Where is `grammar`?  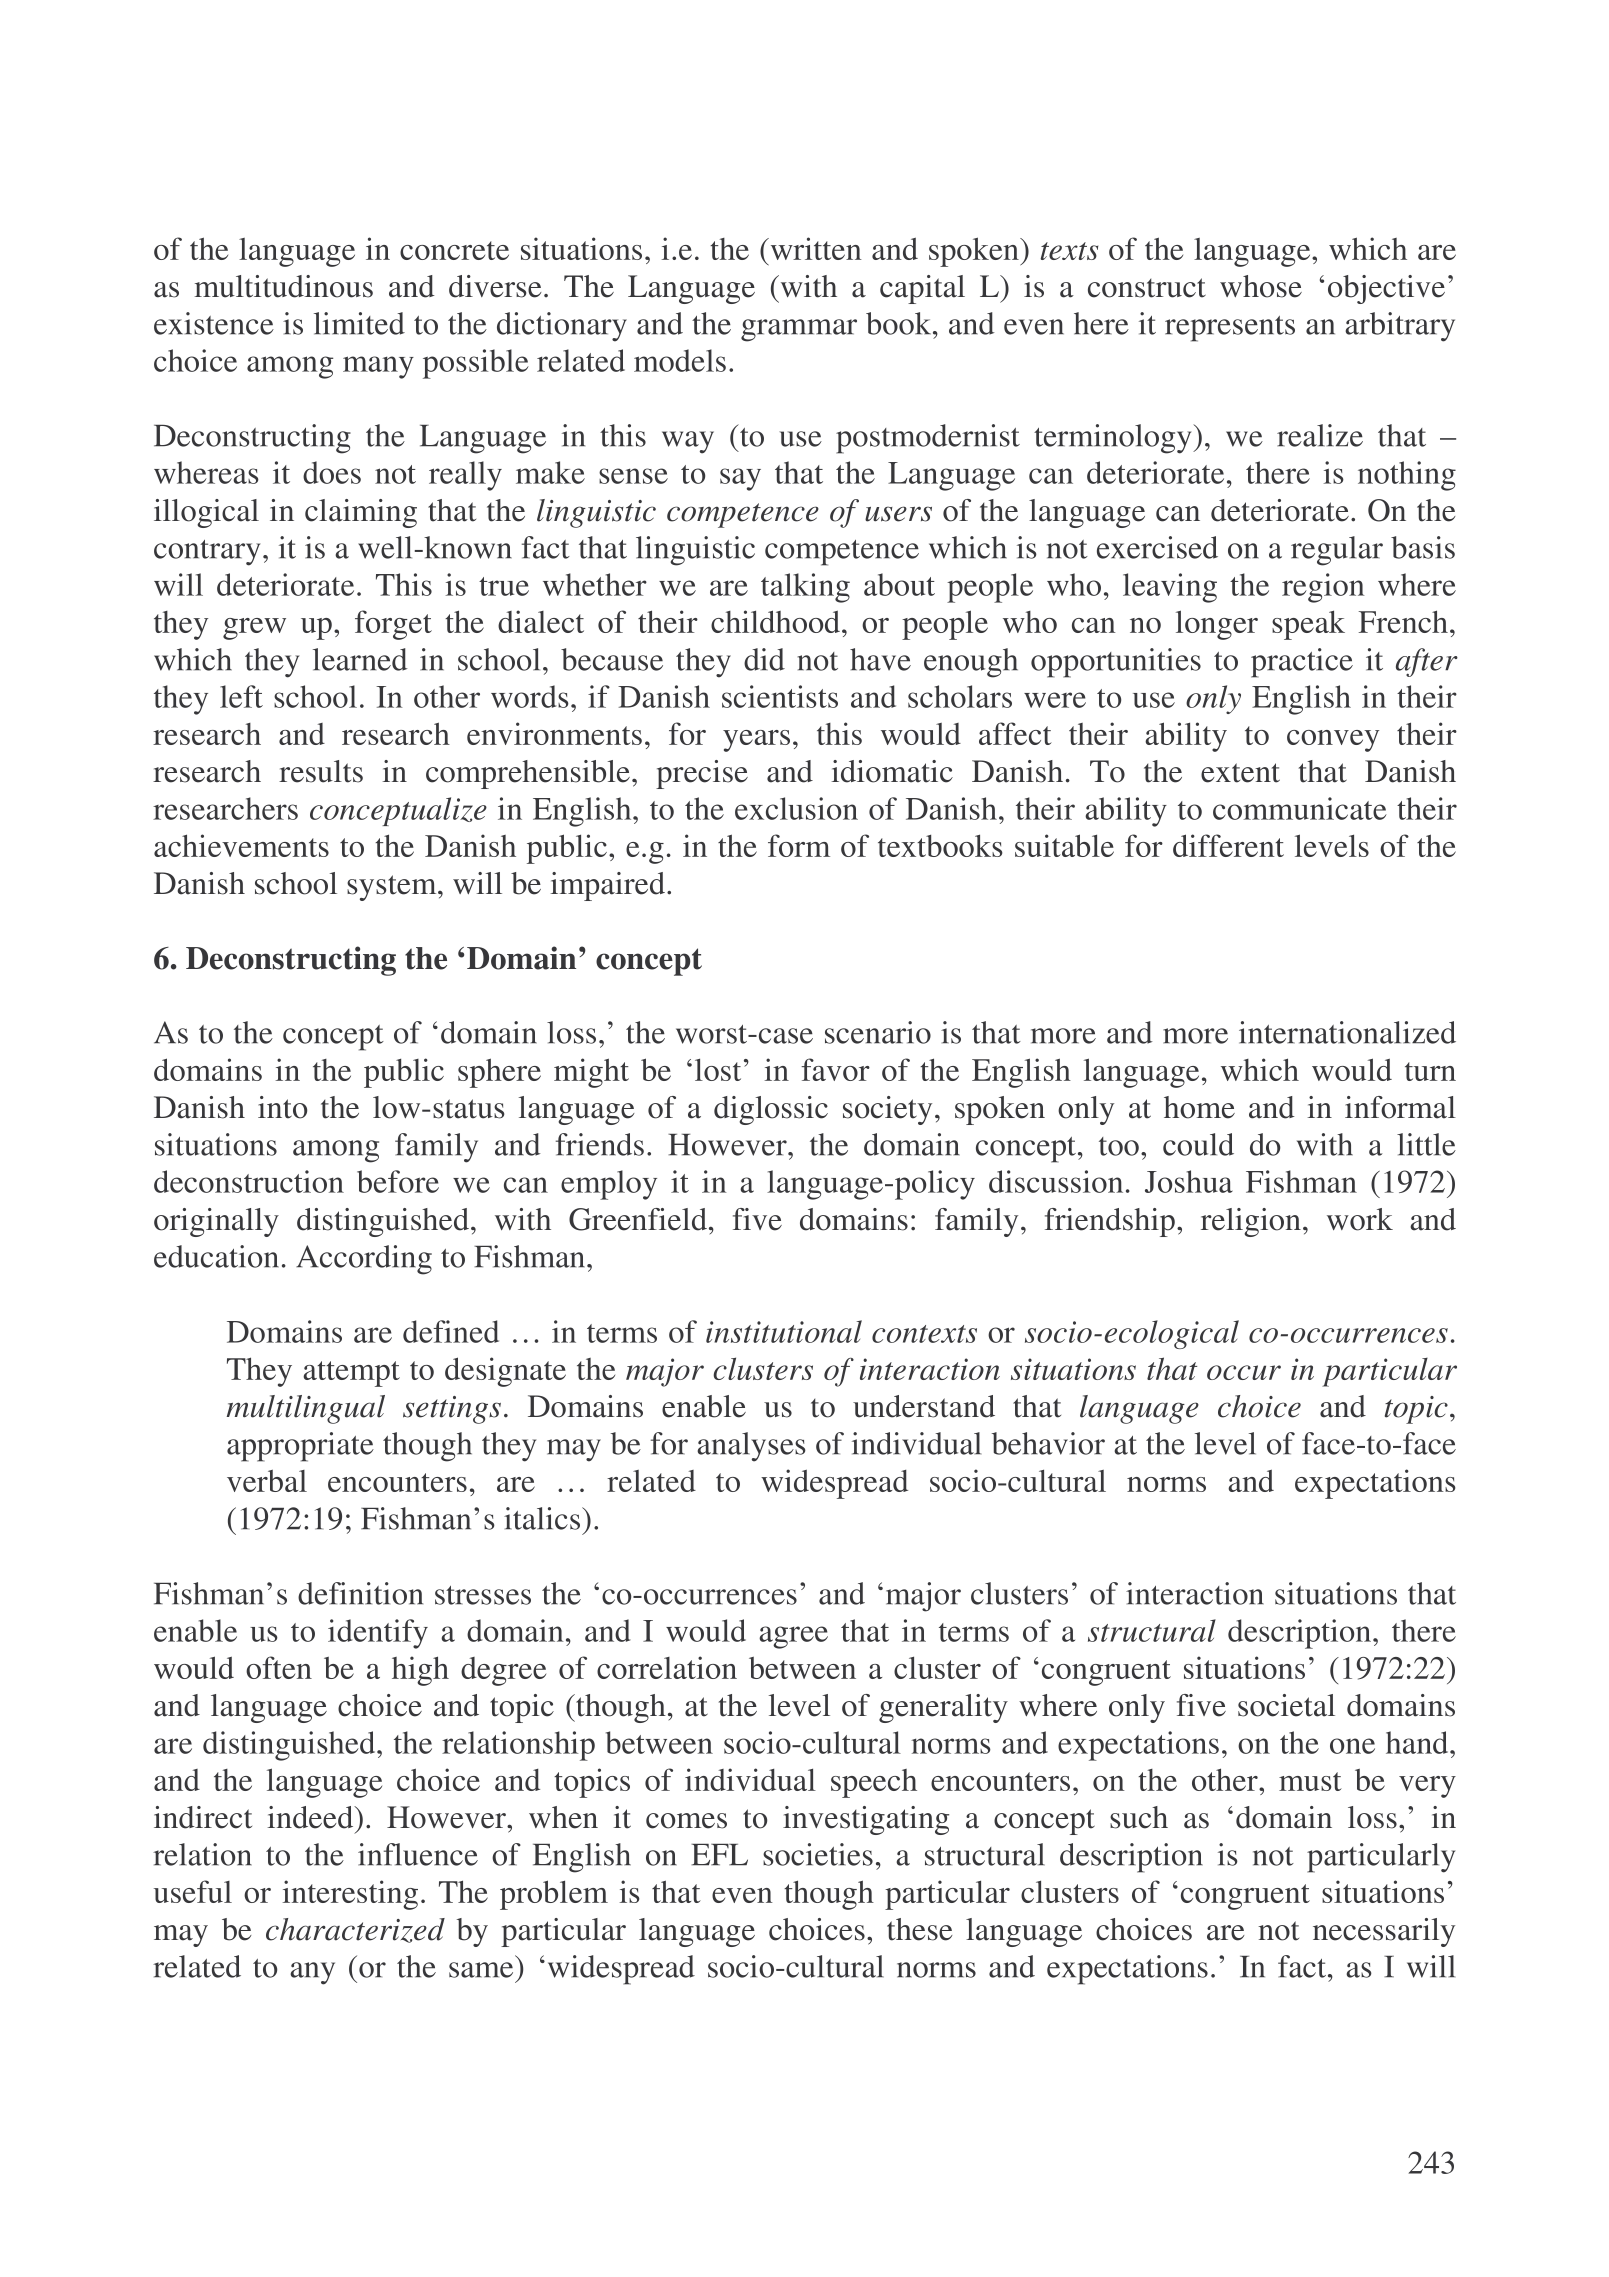
grammar is located at coordinates (799, 330).
